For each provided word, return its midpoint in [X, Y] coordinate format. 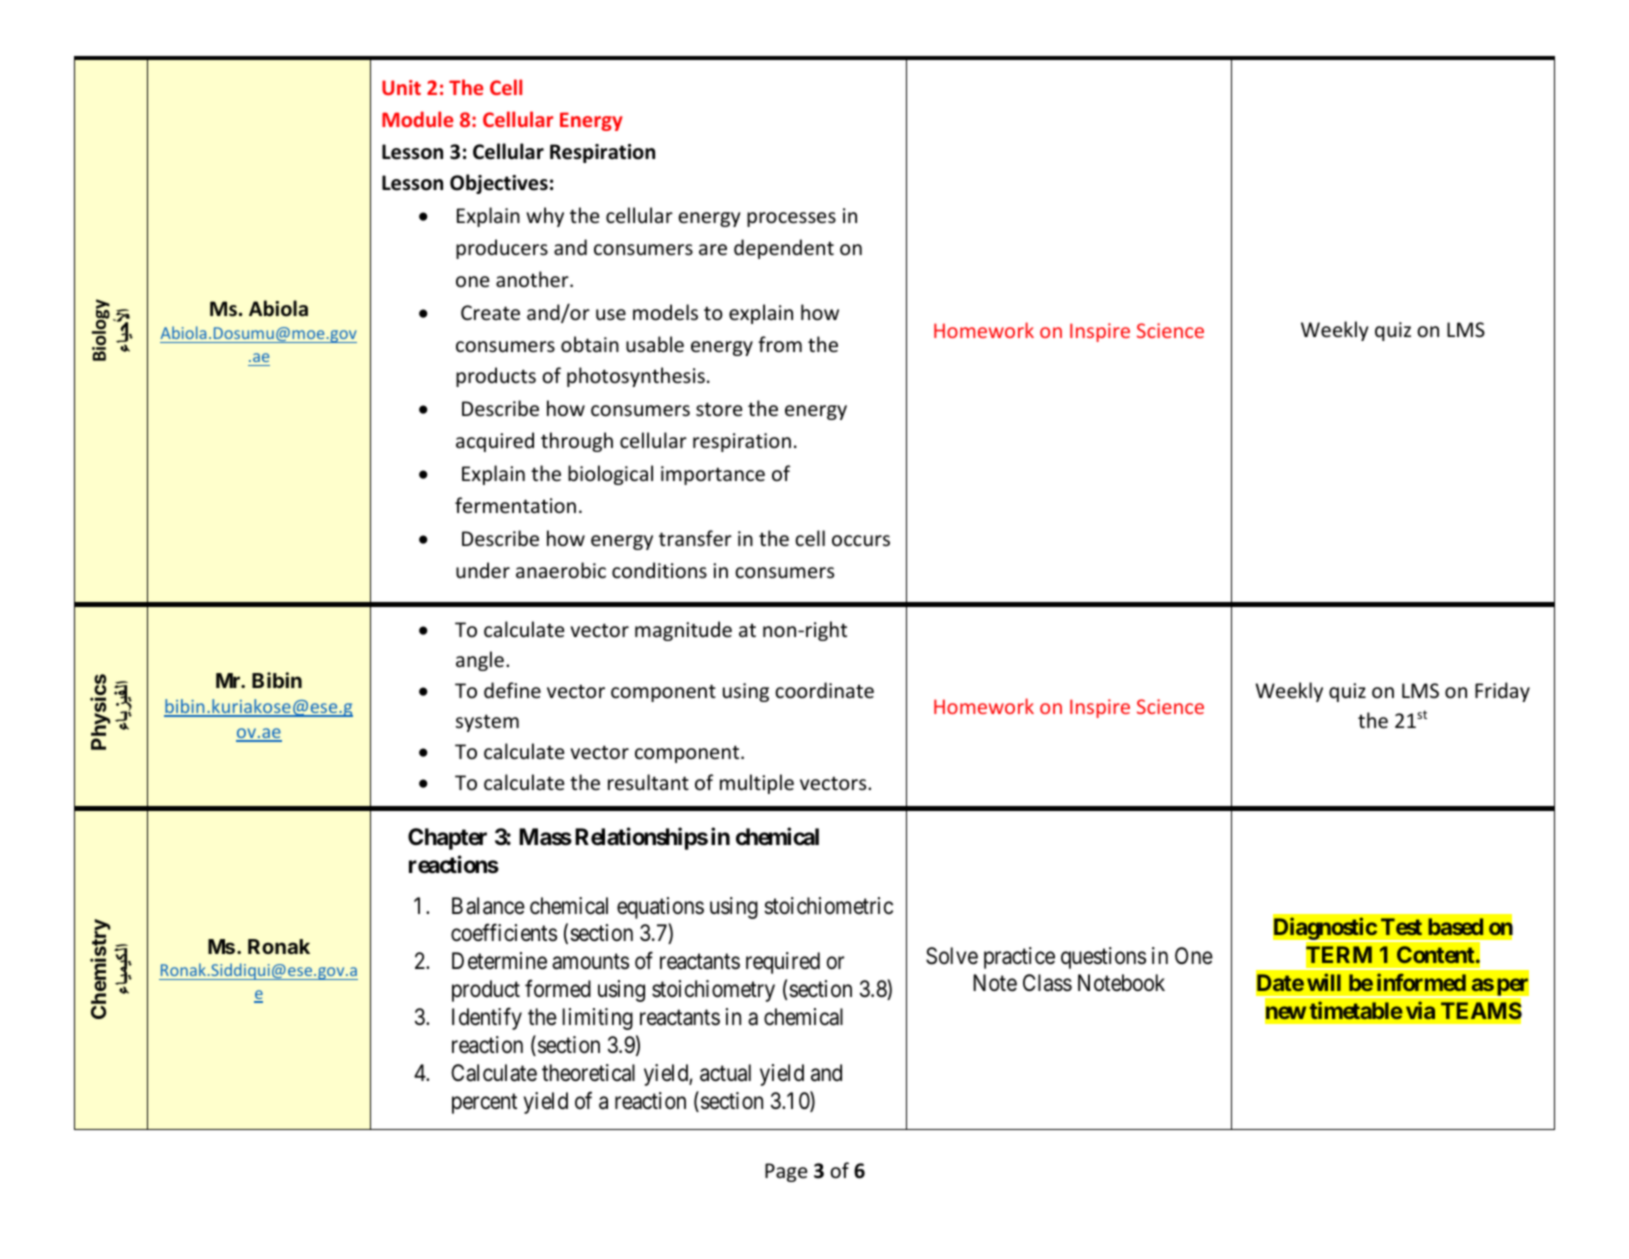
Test [1401, 926]
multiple [757, 784]
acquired [495, 442]
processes [791, 219]
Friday [1502, 692]
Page [786, 1172]
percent [484, 1103]
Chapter [447, 839]
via [1420, 1010]
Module [417, 119]
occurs [861, 541]
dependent [784, 249]
